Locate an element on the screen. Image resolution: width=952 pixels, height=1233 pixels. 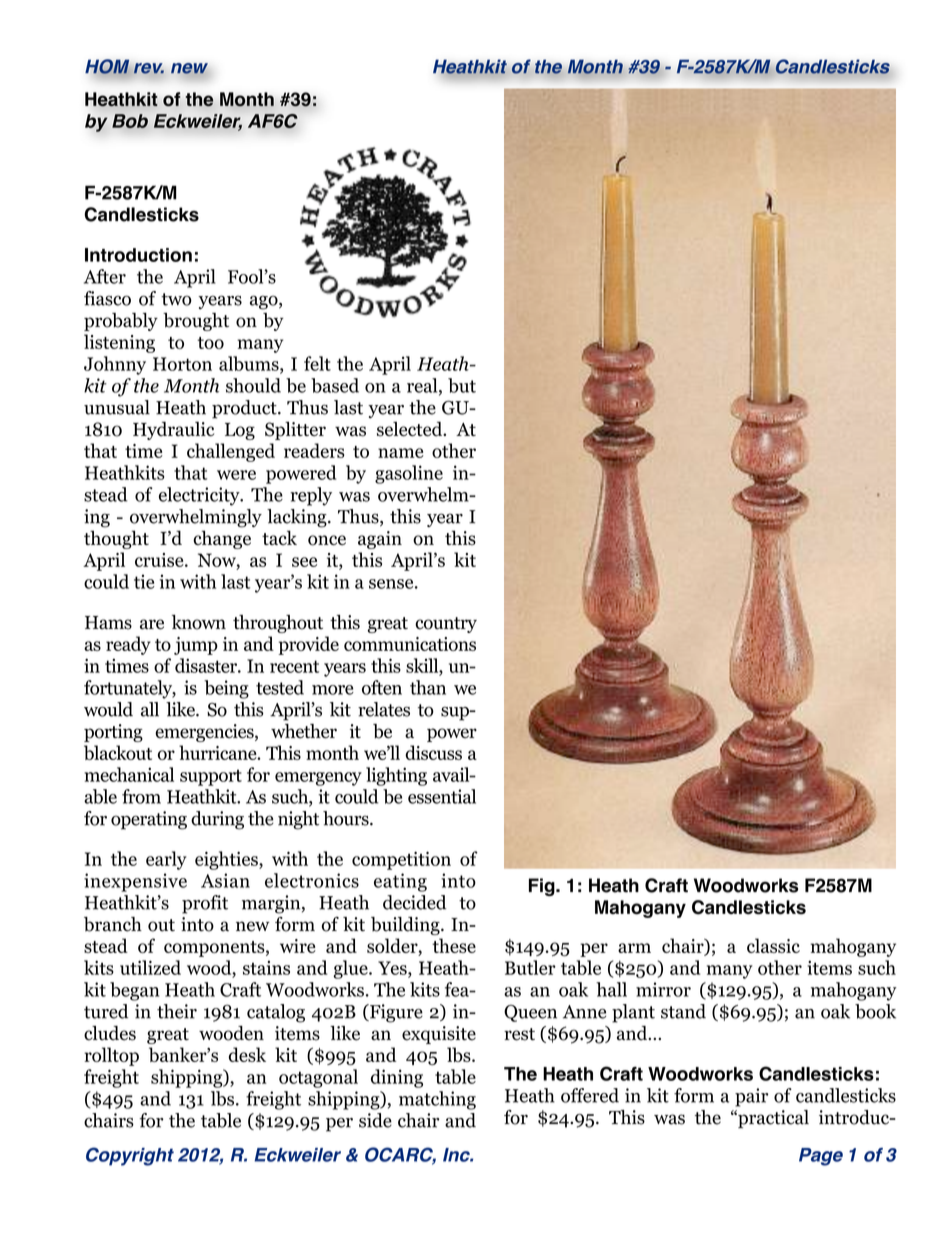
Copyright is located at coordinates (130, 1156).
